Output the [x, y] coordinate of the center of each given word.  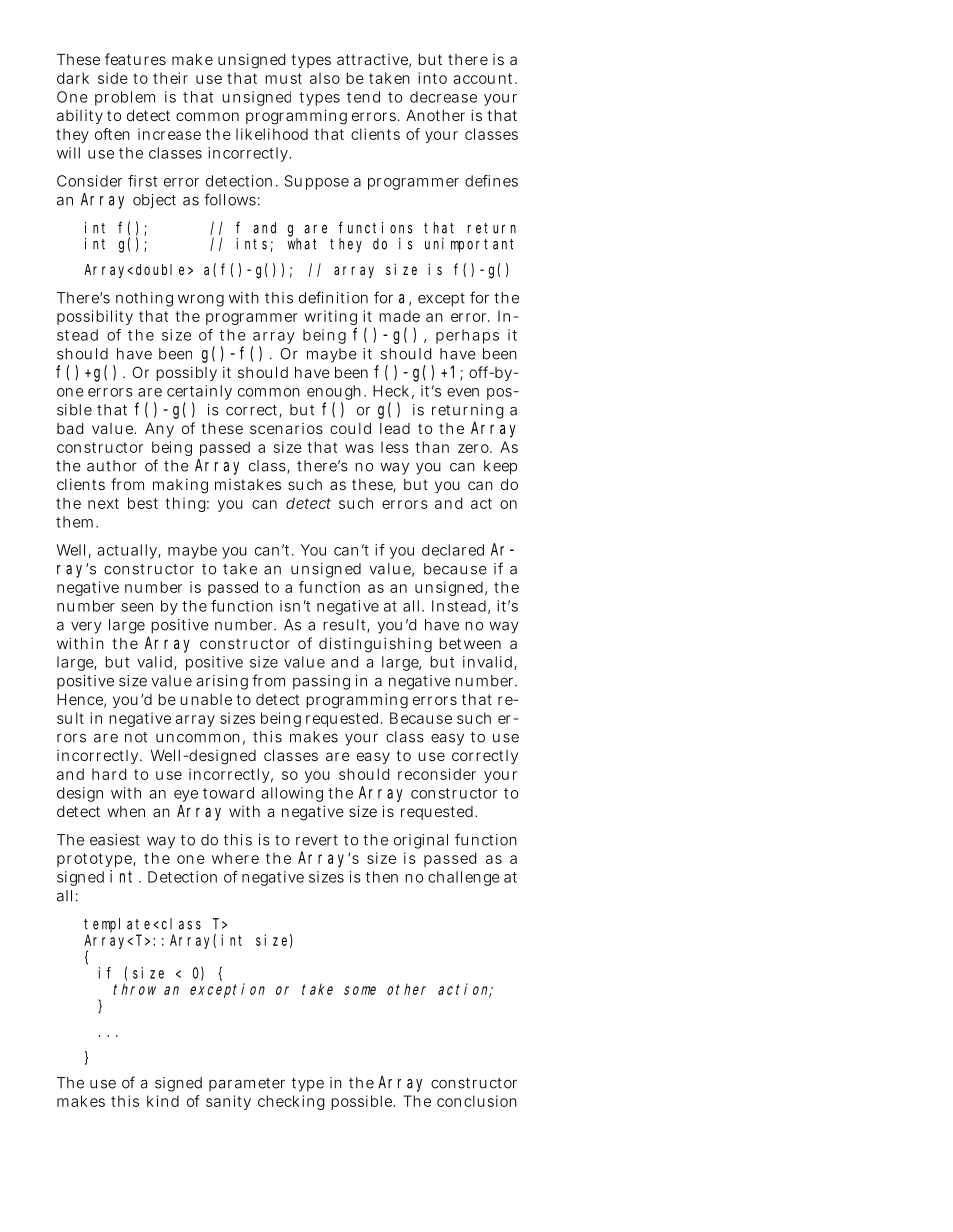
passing [321, 682]
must [283, 78]
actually [128, 551]
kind [163, 1101]
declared [453, 550]
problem [125, 98]
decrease [443, 97]
